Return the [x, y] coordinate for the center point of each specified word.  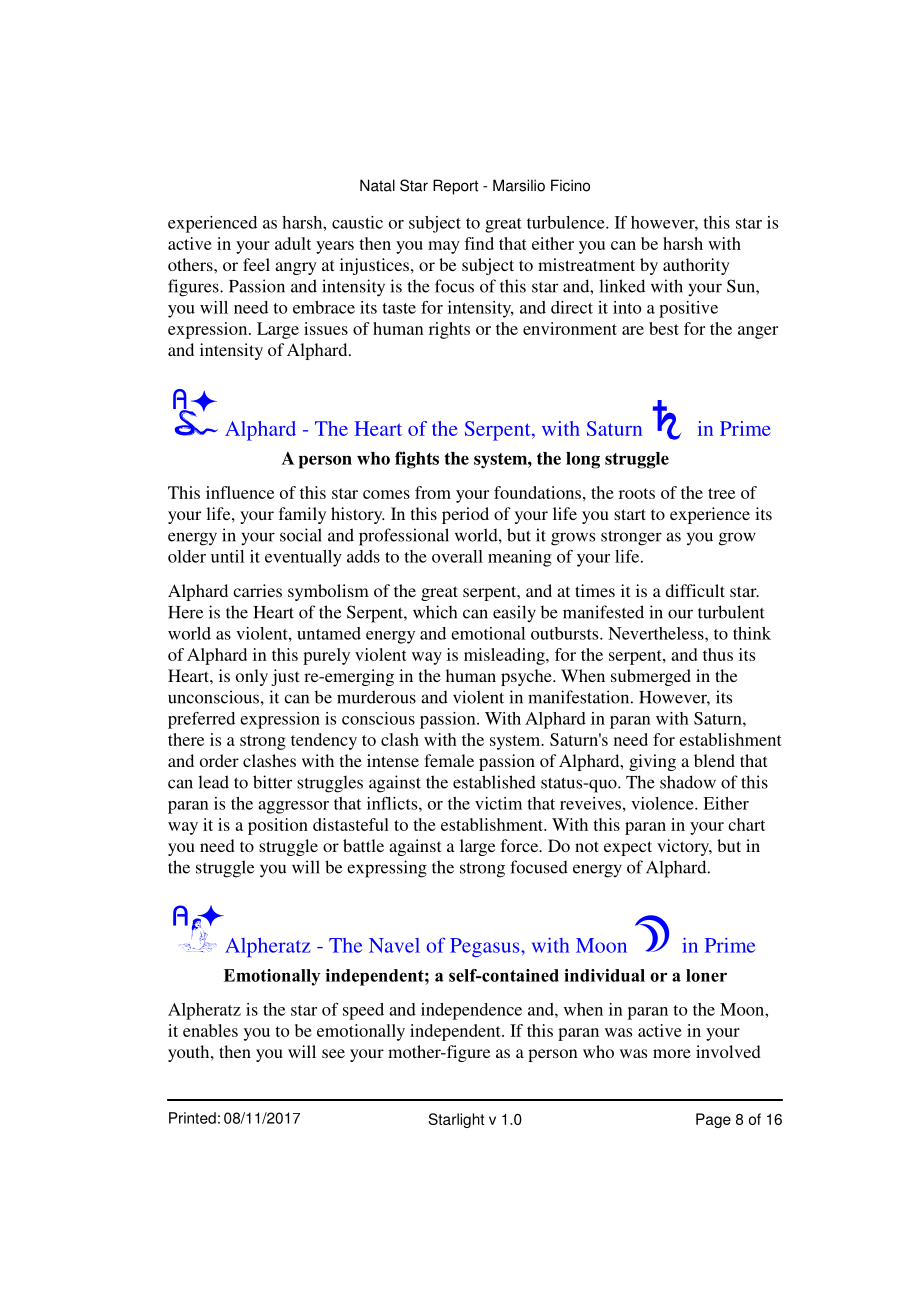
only [252, 677]
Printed [192, 1118]
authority [696, 266]
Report [455, 187]
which [435, 612]
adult [293, 243]
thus [718, 654]
